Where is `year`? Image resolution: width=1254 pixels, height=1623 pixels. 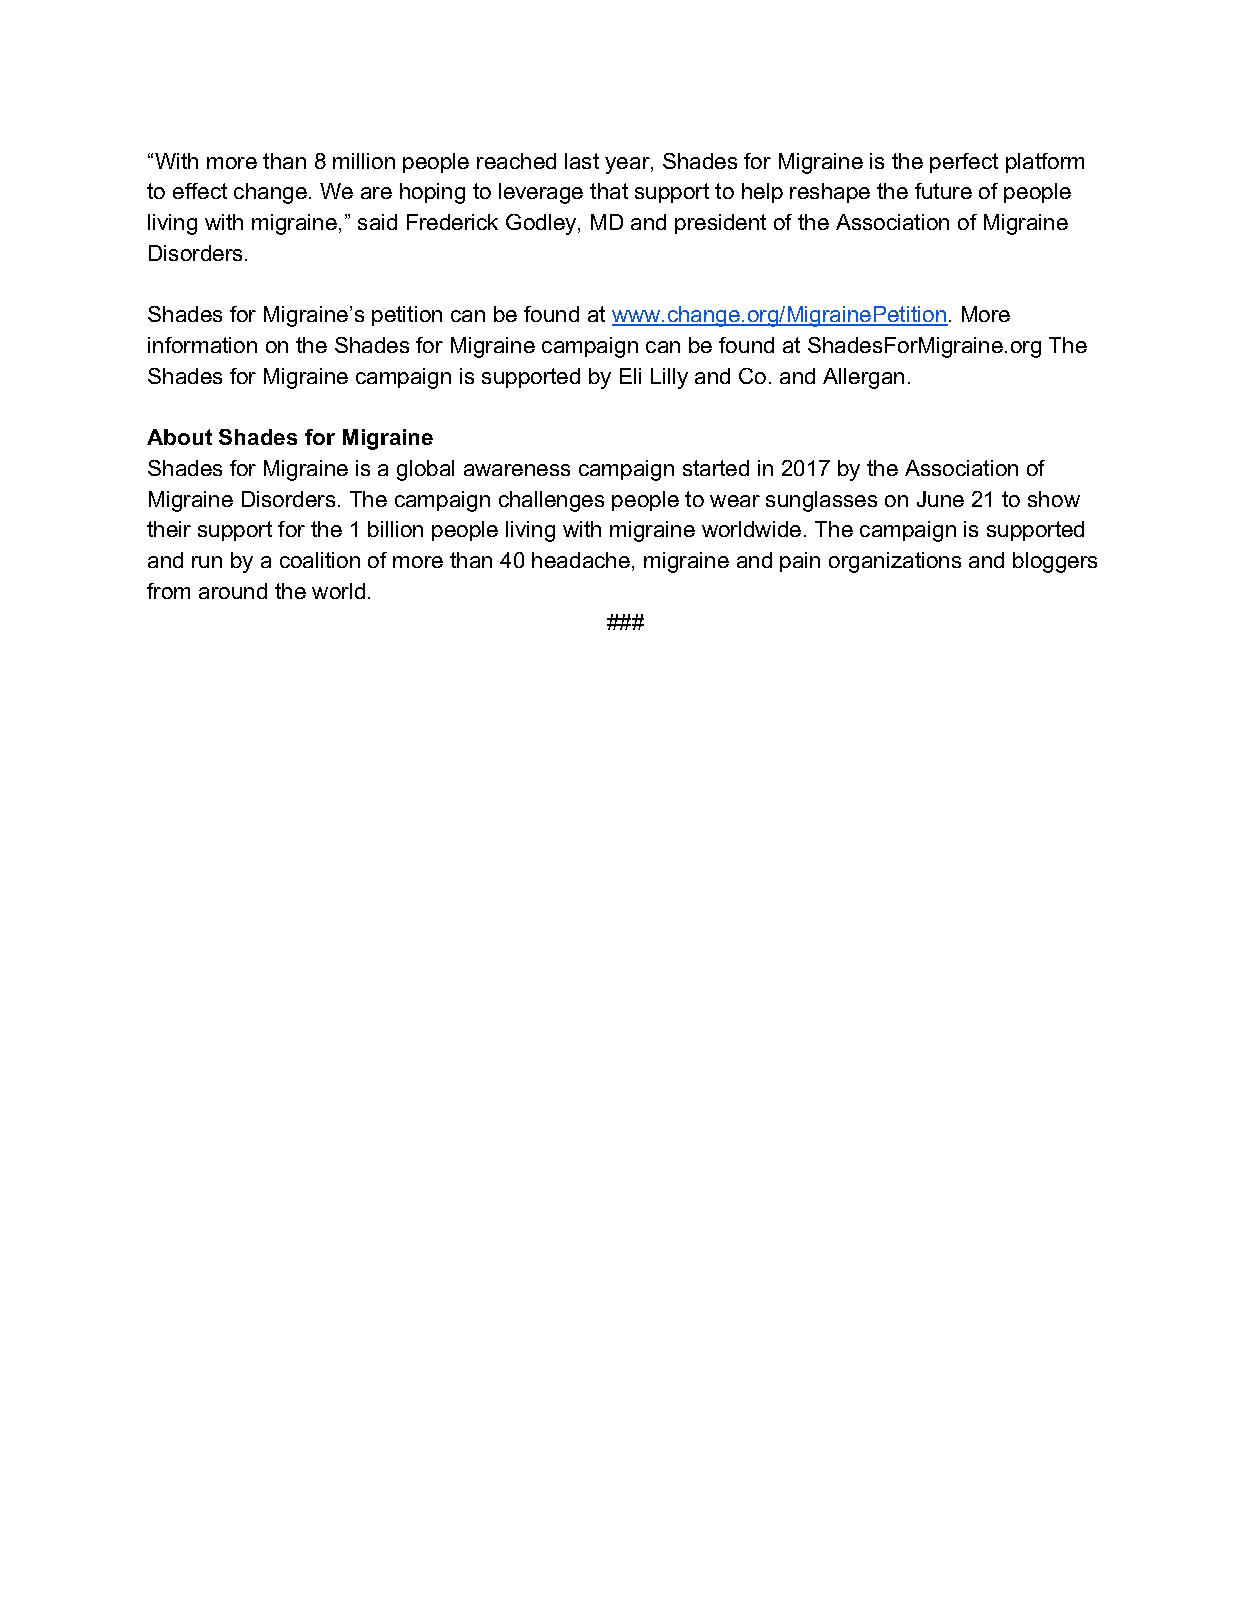 year is located at coordinates (628, 165).
